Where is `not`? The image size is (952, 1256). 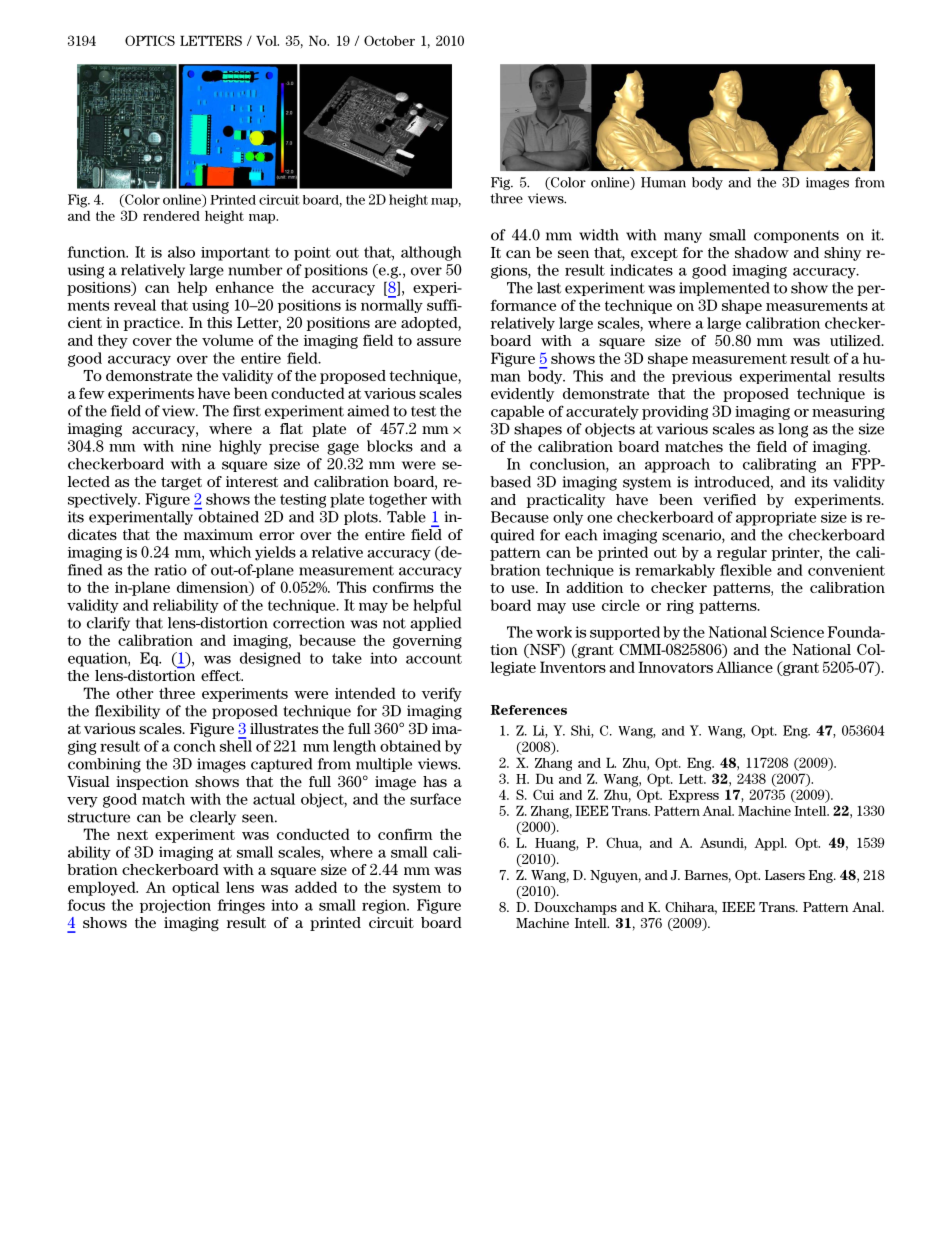 not is located at coordinates (394, 623).
